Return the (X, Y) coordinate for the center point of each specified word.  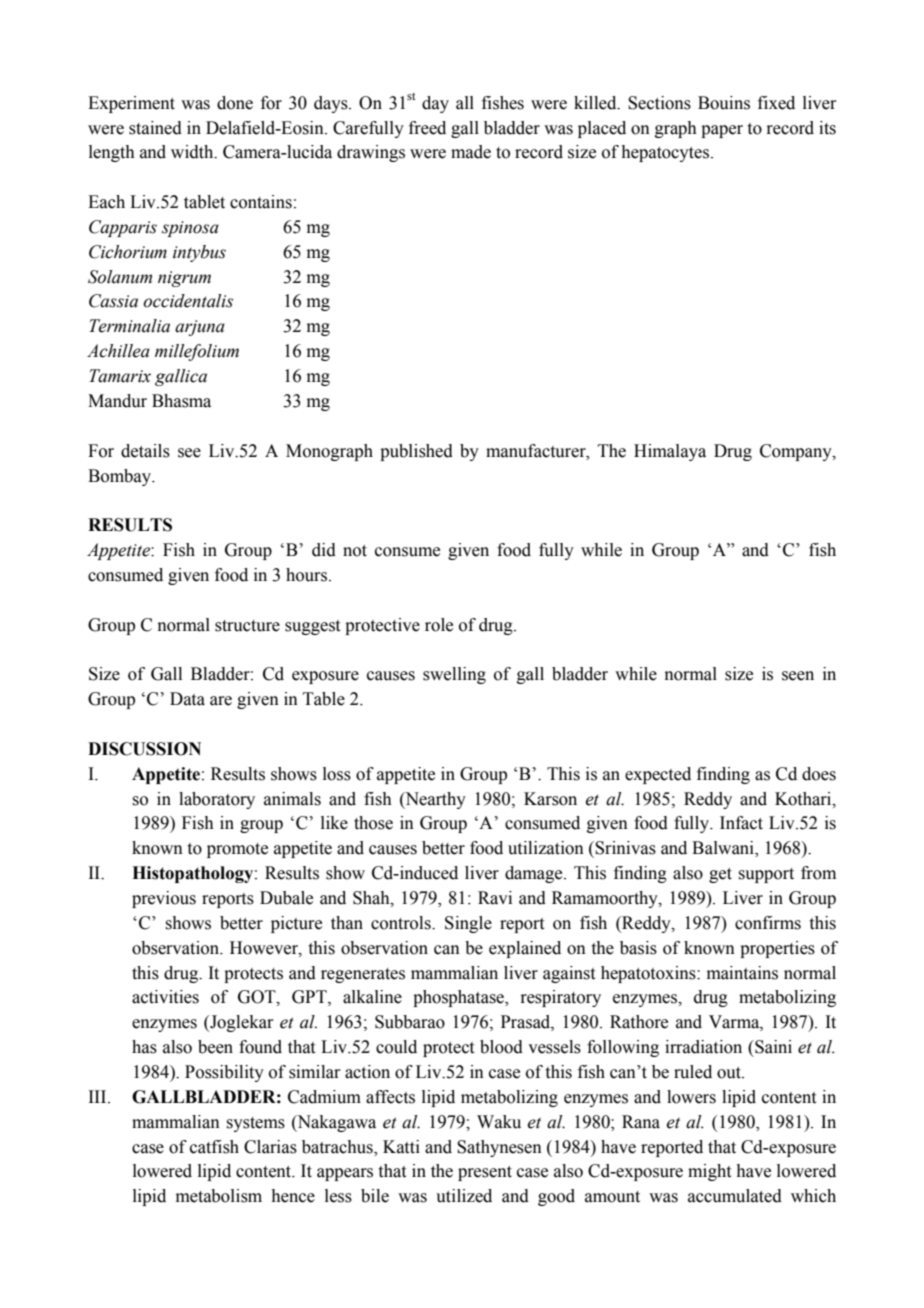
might (709, 1172)
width (193, 152)
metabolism (219, 1196)
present (485, 1173)
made (471, 152)
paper (722, 131)
